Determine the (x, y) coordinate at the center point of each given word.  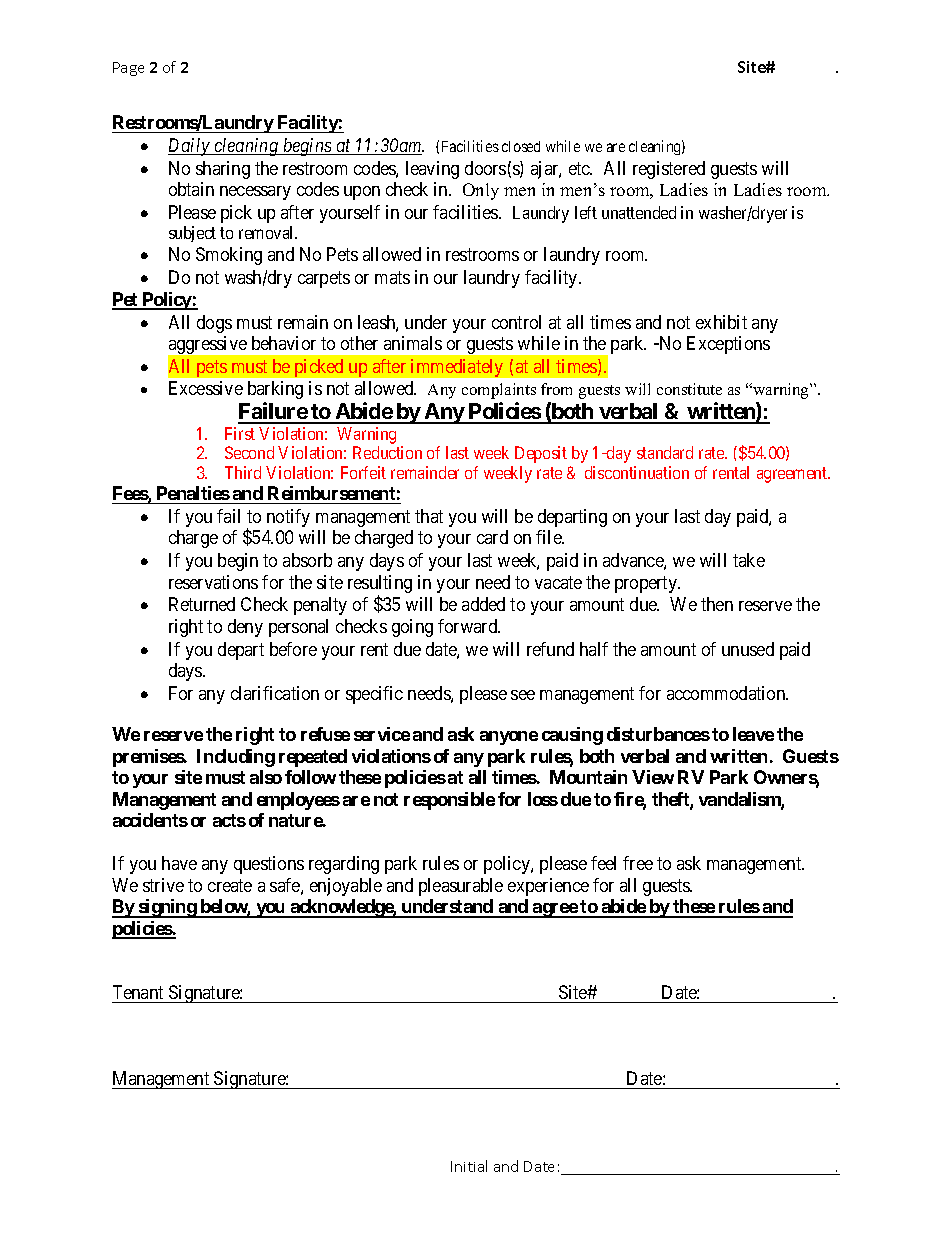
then (717, 604)
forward (469, 626)
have (179, 863)
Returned (202, 604)
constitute (689, 389)
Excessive (206, 388)
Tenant (138, 992)
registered (669, 170)
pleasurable (461, 887)
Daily (190, 147)
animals (413, 343)
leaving (432, 170)
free (638, 863)
